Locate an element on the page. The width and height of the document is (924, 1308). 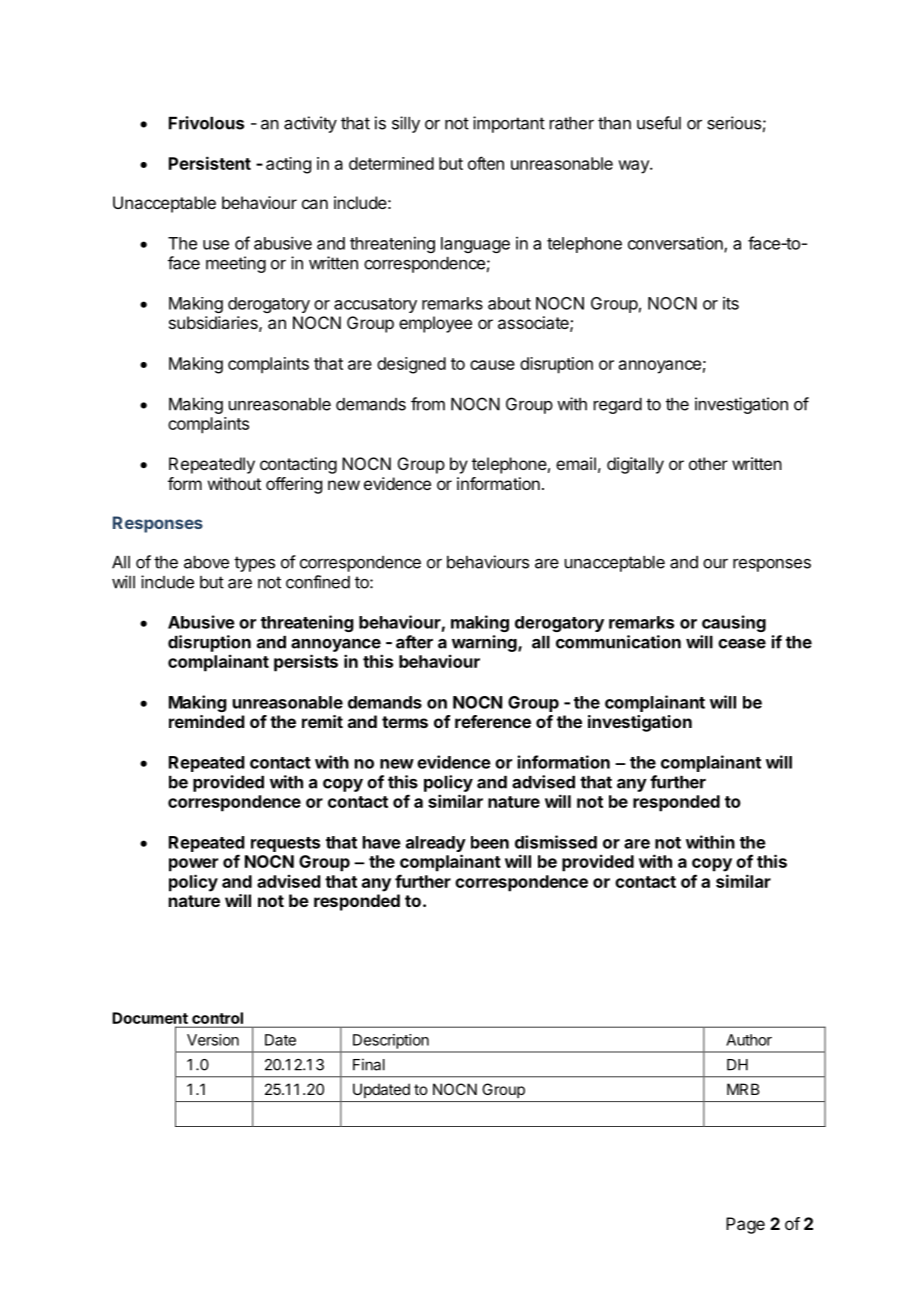
offering is located at coordinates (294, 485).
